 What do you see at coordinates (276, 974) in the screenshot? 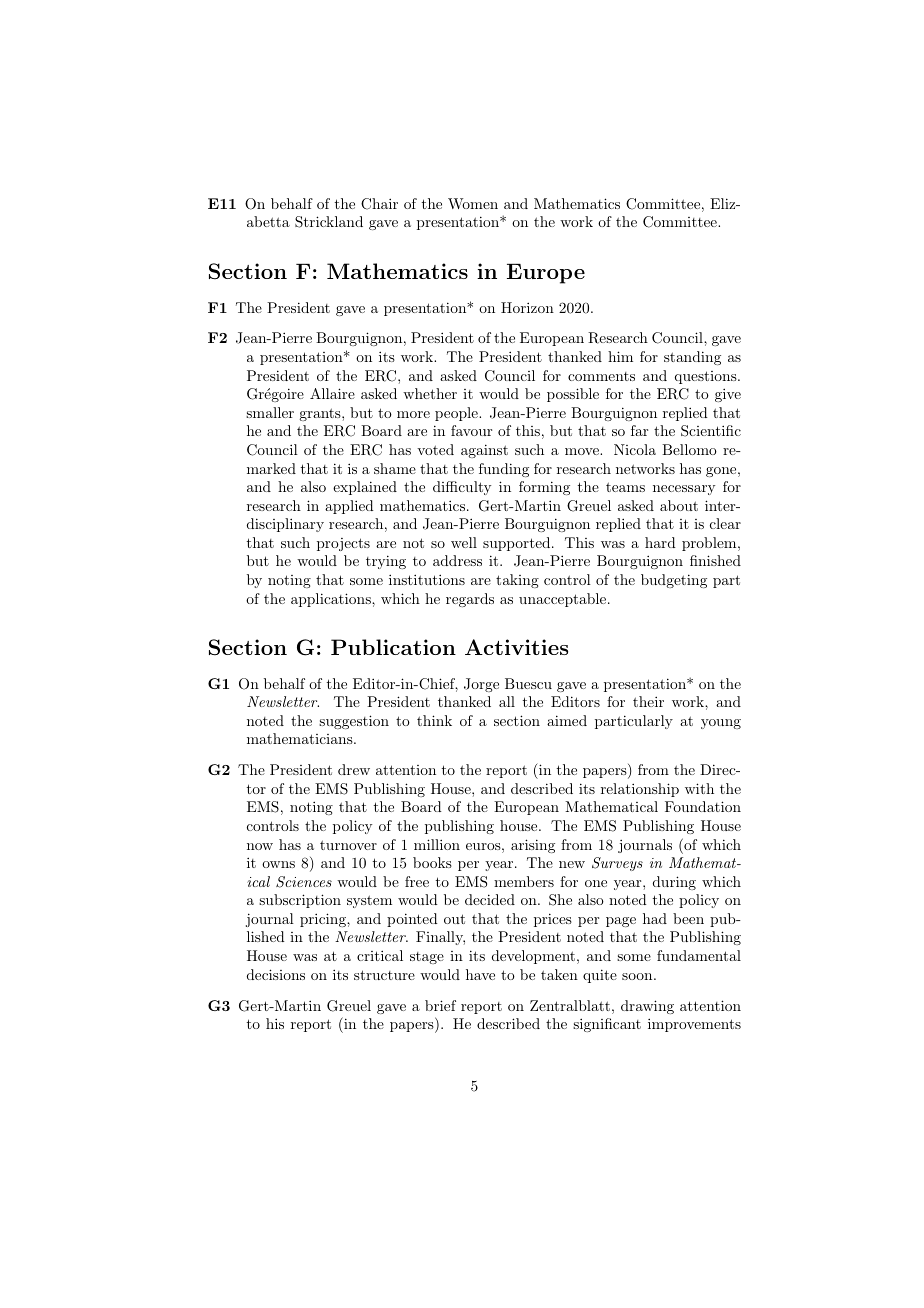
I see `decisions` at bounding box center [276, 974].
